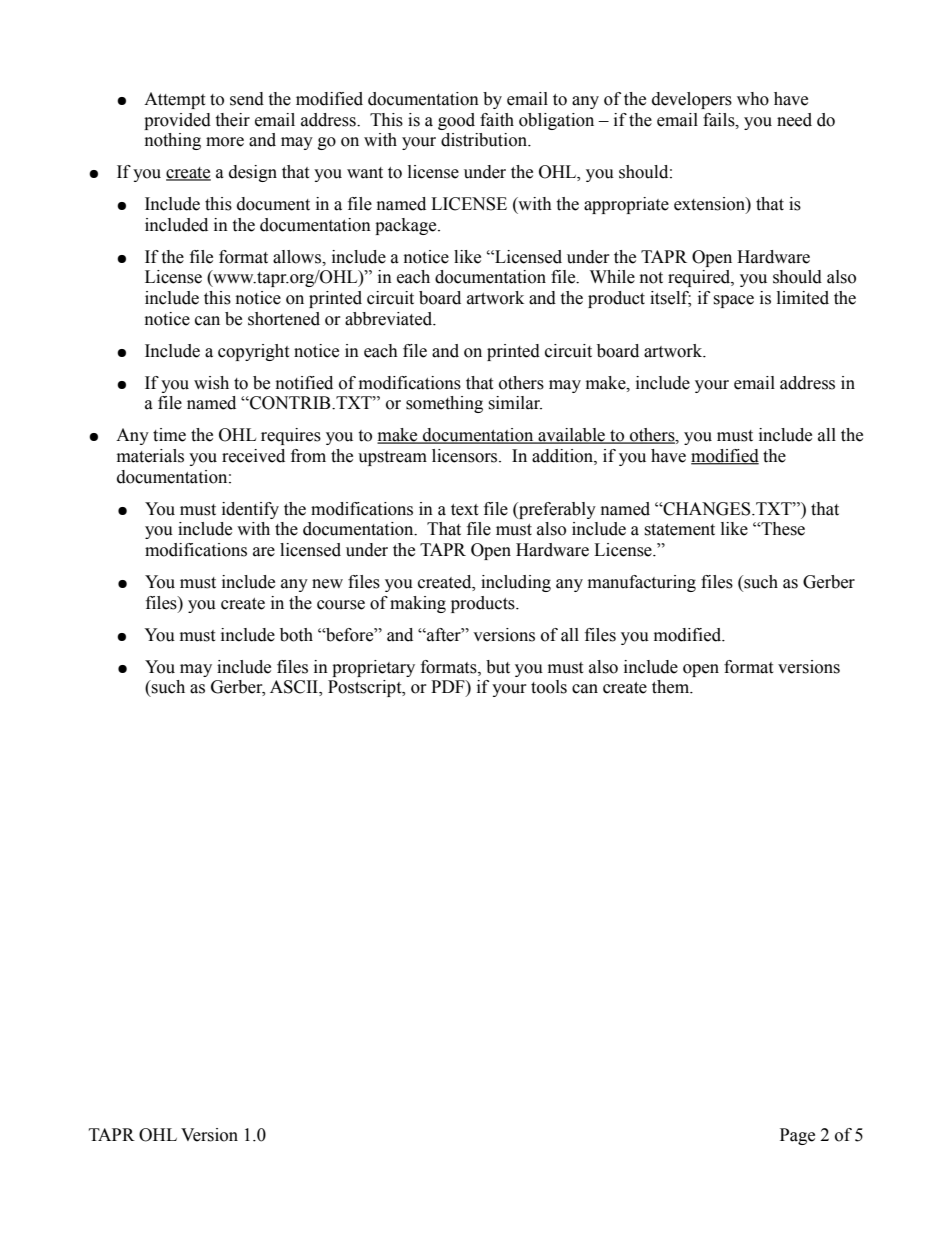  I want to click on their, so click(232, 120).
